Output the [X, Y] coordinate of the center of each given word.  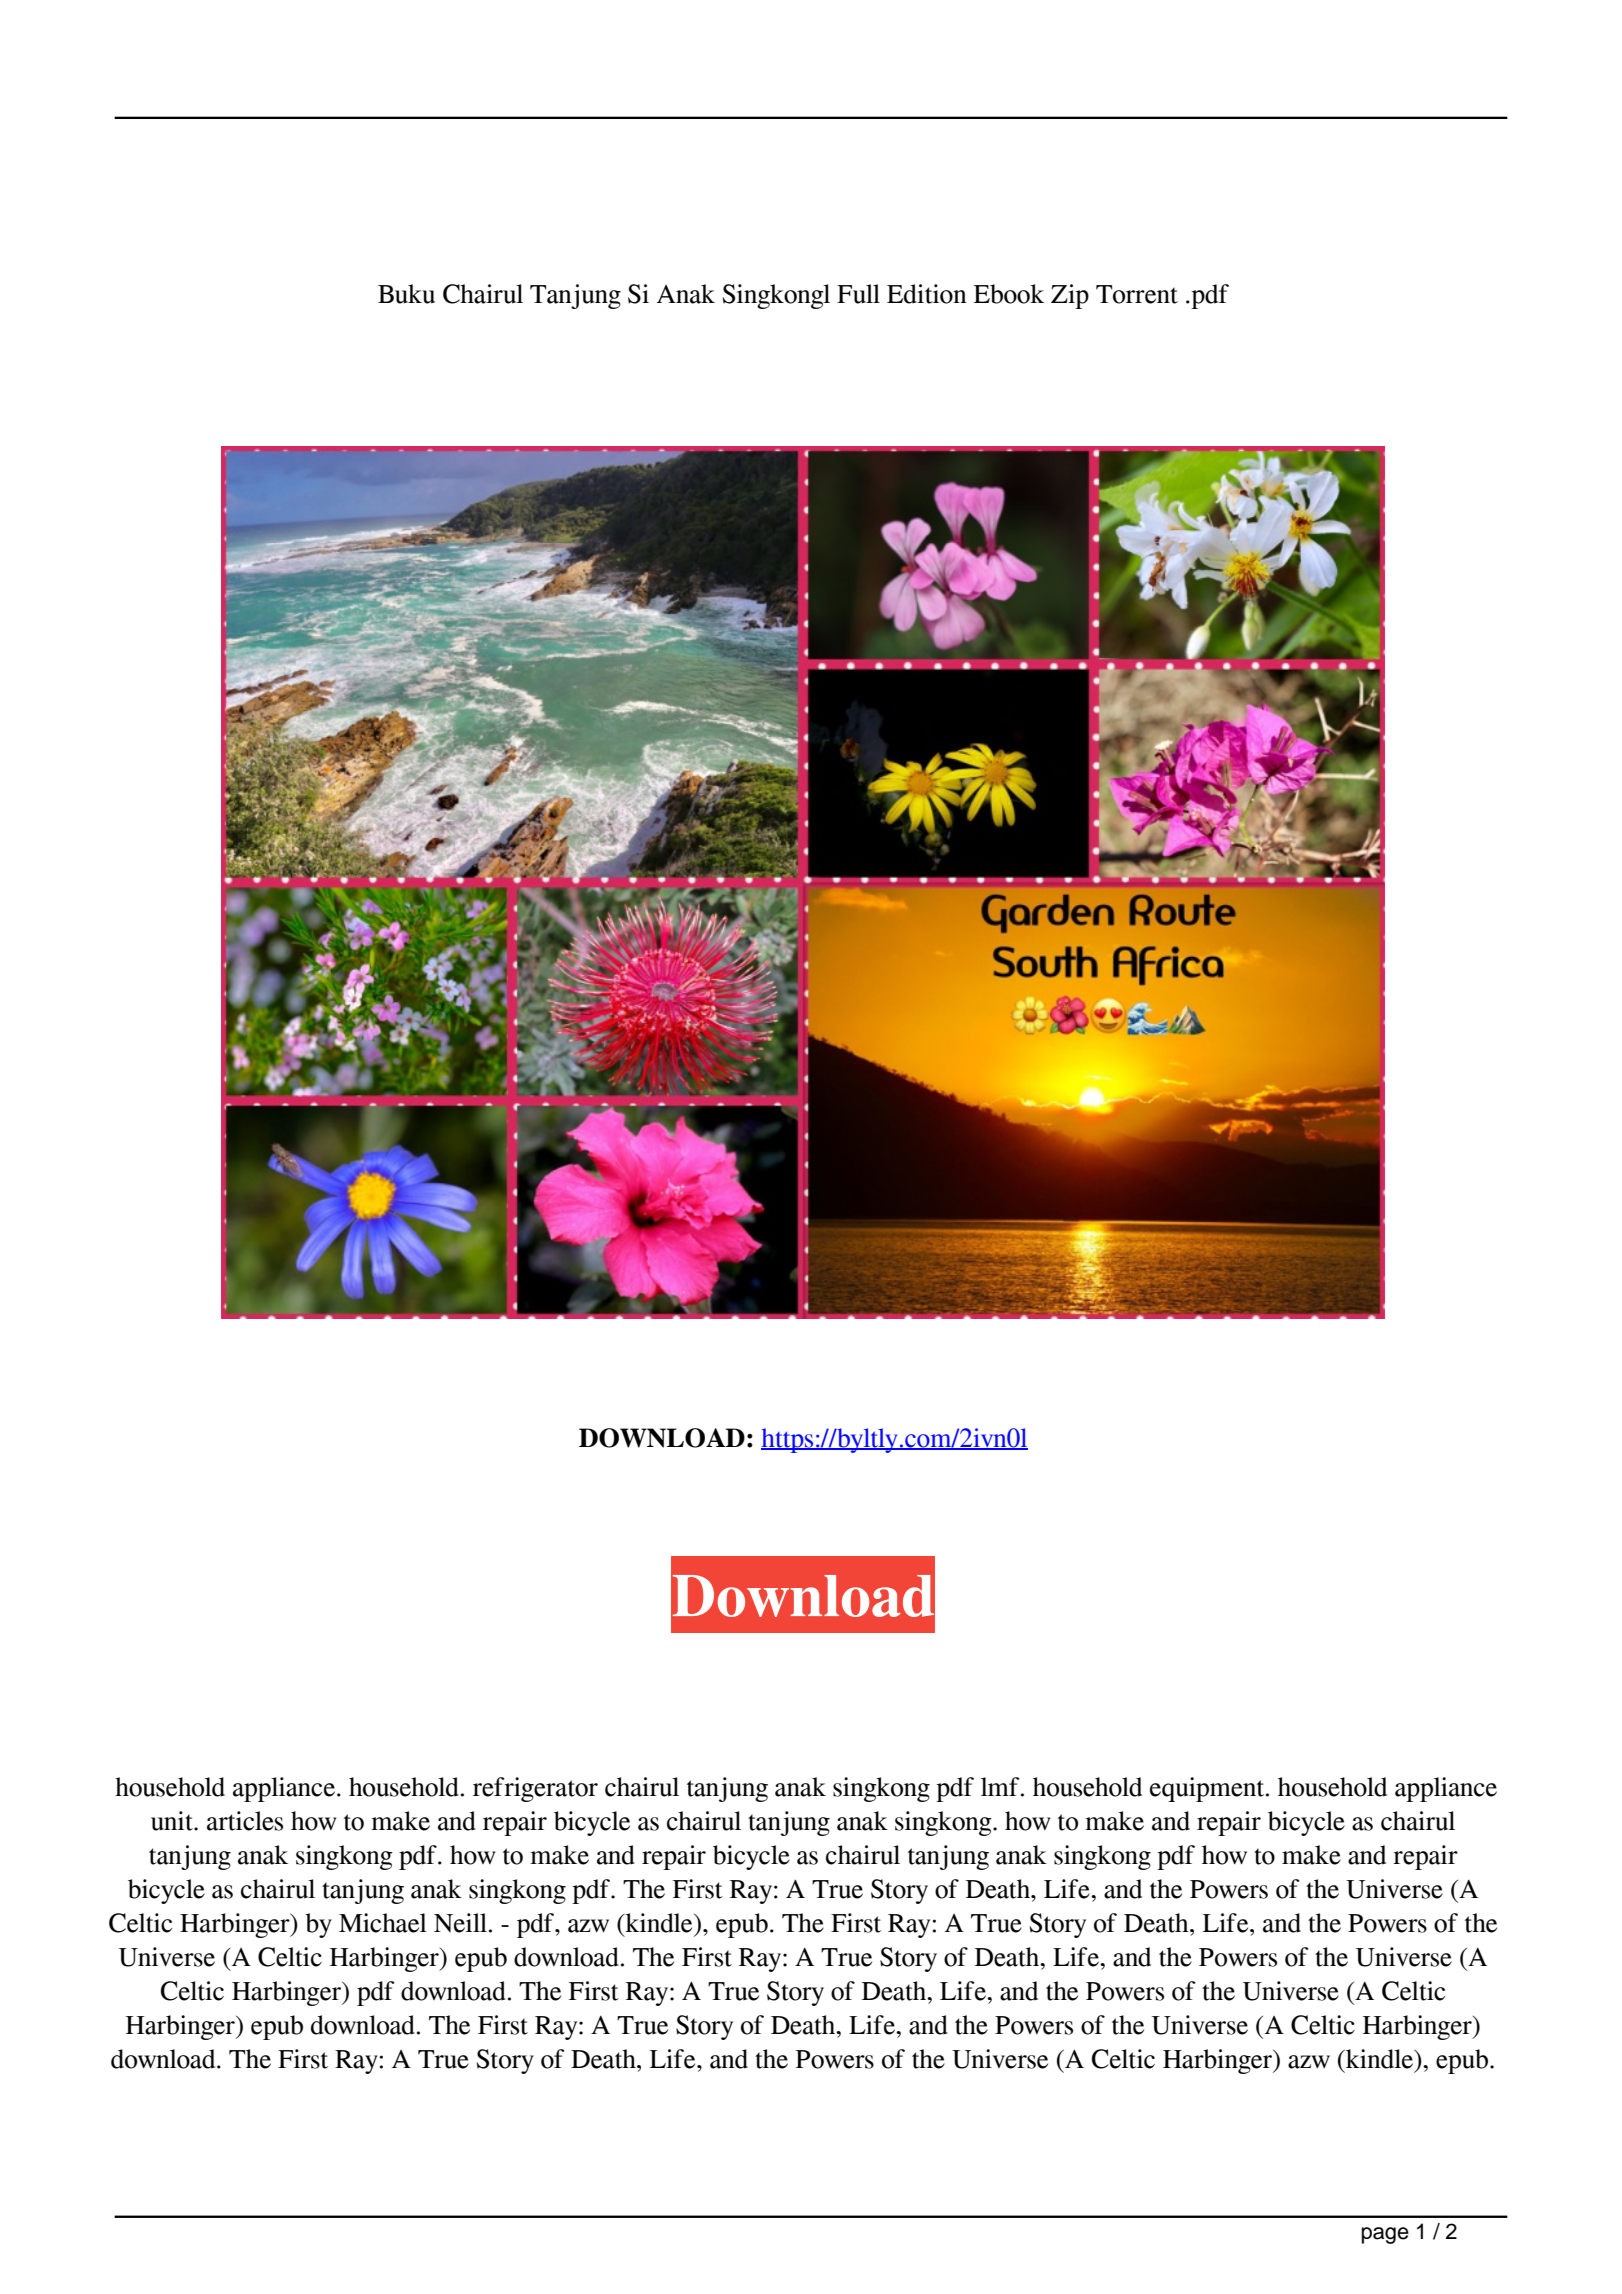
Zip [1070, 296]
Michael [383, 1923]
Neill [460, 1923]
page [1385, 2235]
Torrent [1137, 294]
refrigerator [535, 1789]
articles [245, 1821]
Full [858, 294]
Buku [406, 294]
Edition [927, 294]
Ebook [1009, 294]
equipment [1208, 1789]
